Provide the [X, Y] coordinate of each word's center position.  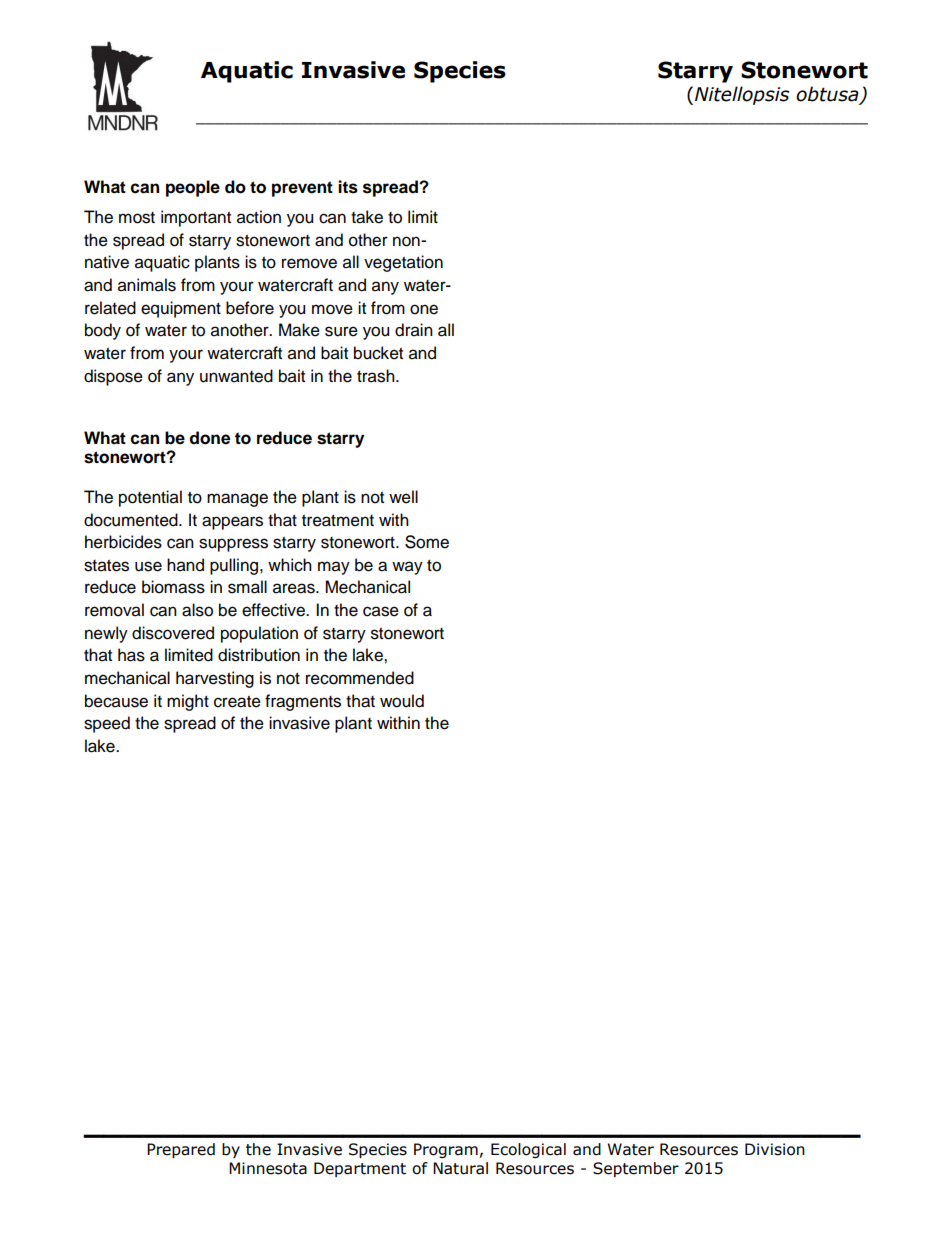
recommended [360, 678]
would [402, 701]
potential [150, 498]
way [407, 568]
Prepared [181, 1150]
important [196, 218]
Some [427, 542]
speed [107, 724]
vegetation [403, 263]
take [367, 217]
